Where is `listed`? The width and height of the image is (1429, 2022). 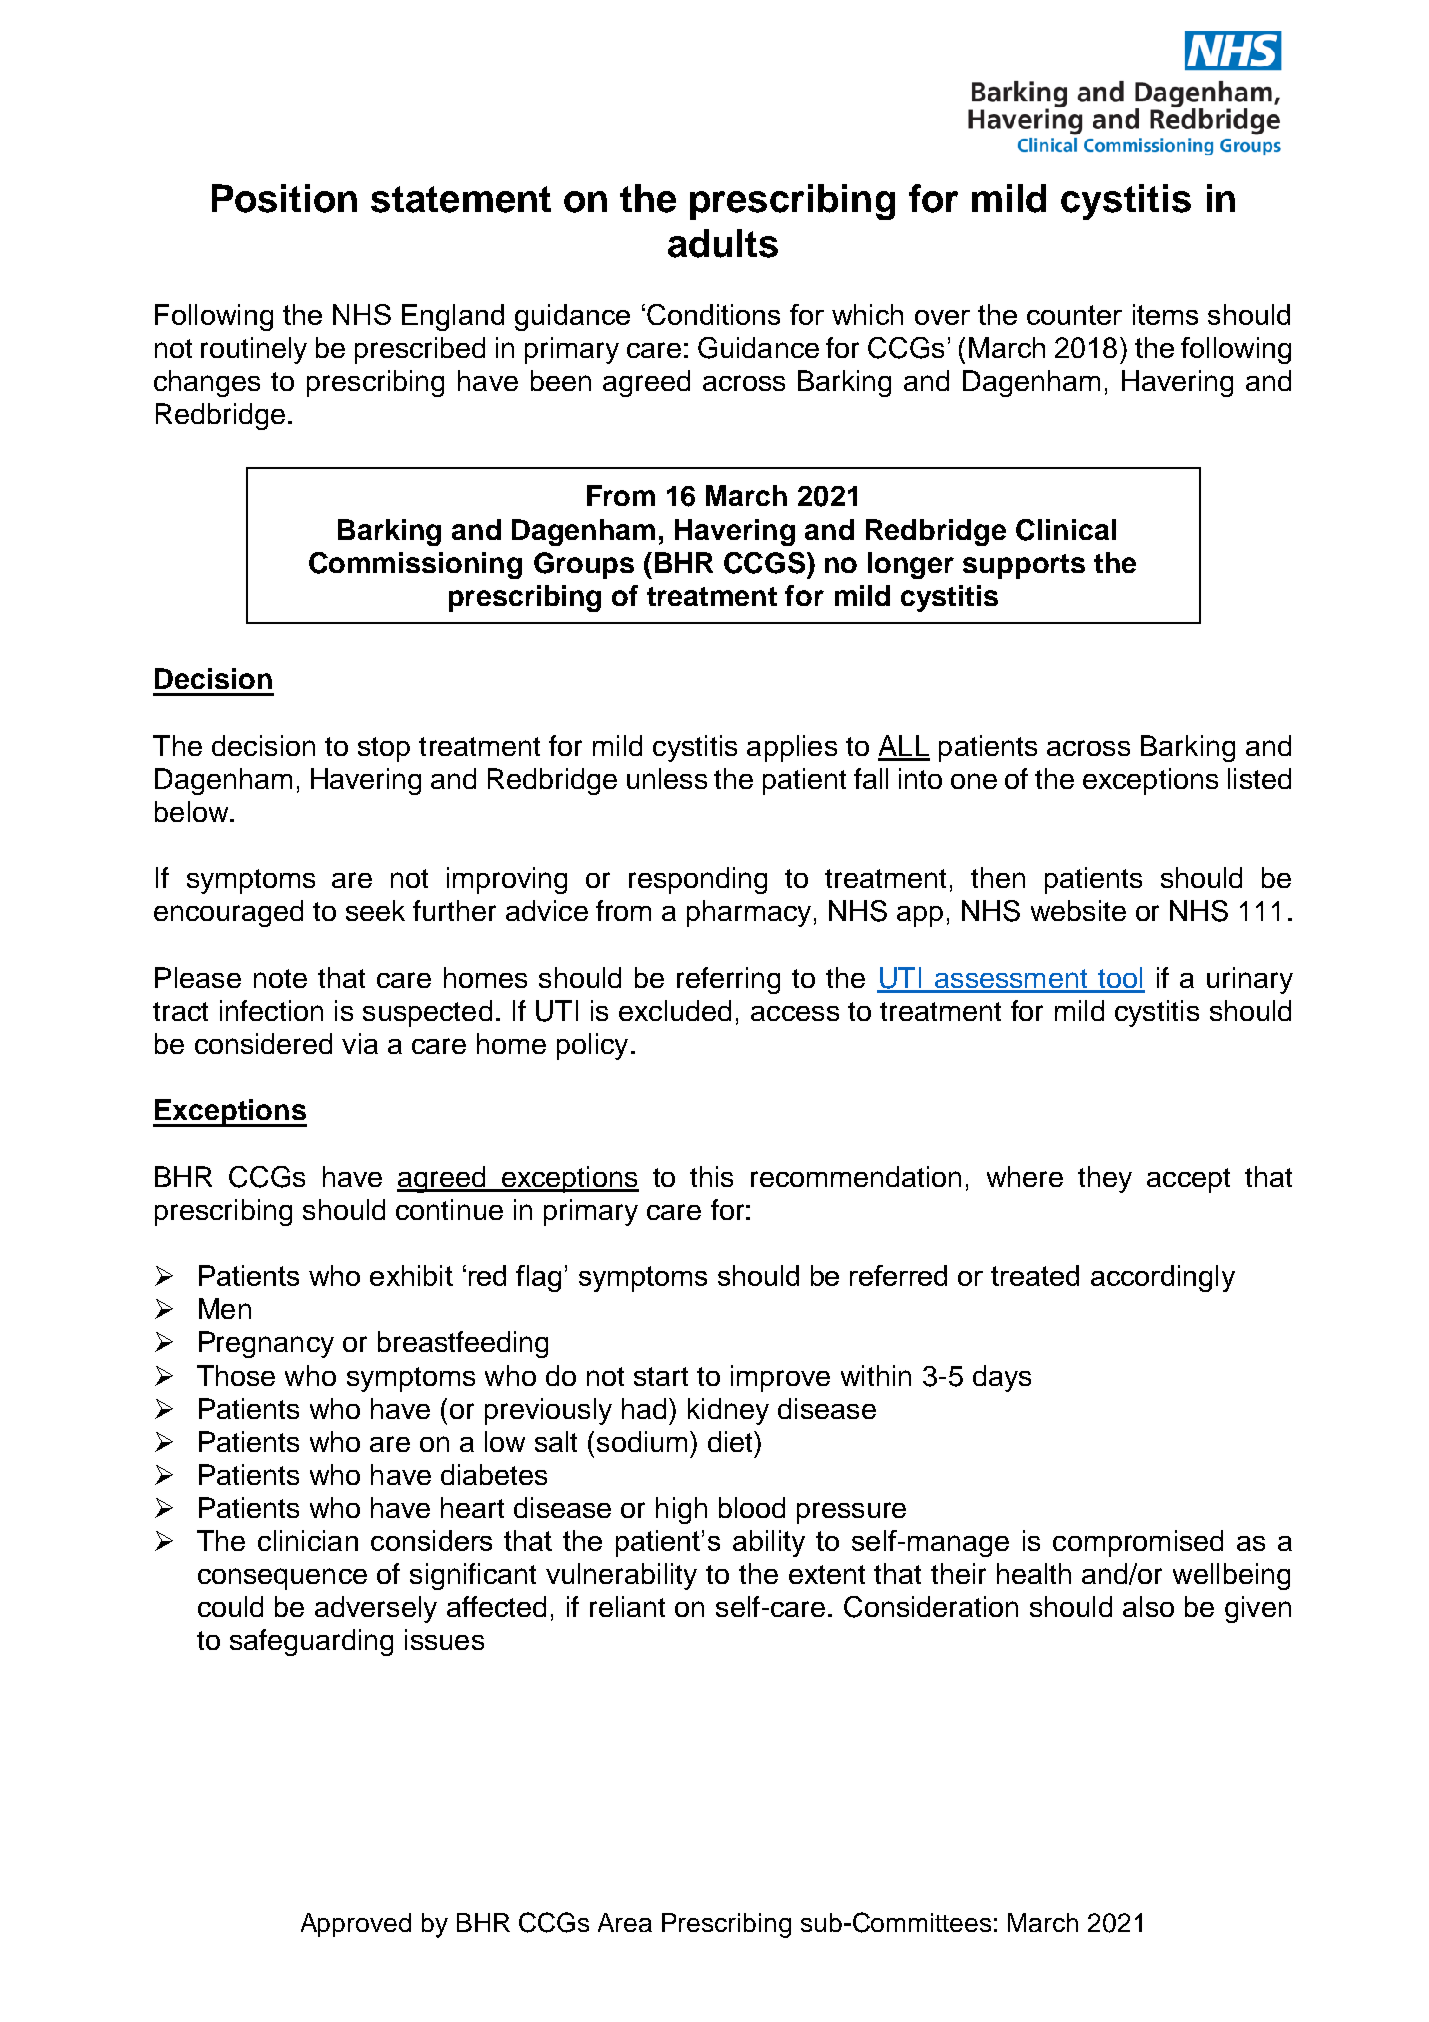
listed is located at coordinates (1259, 778).
